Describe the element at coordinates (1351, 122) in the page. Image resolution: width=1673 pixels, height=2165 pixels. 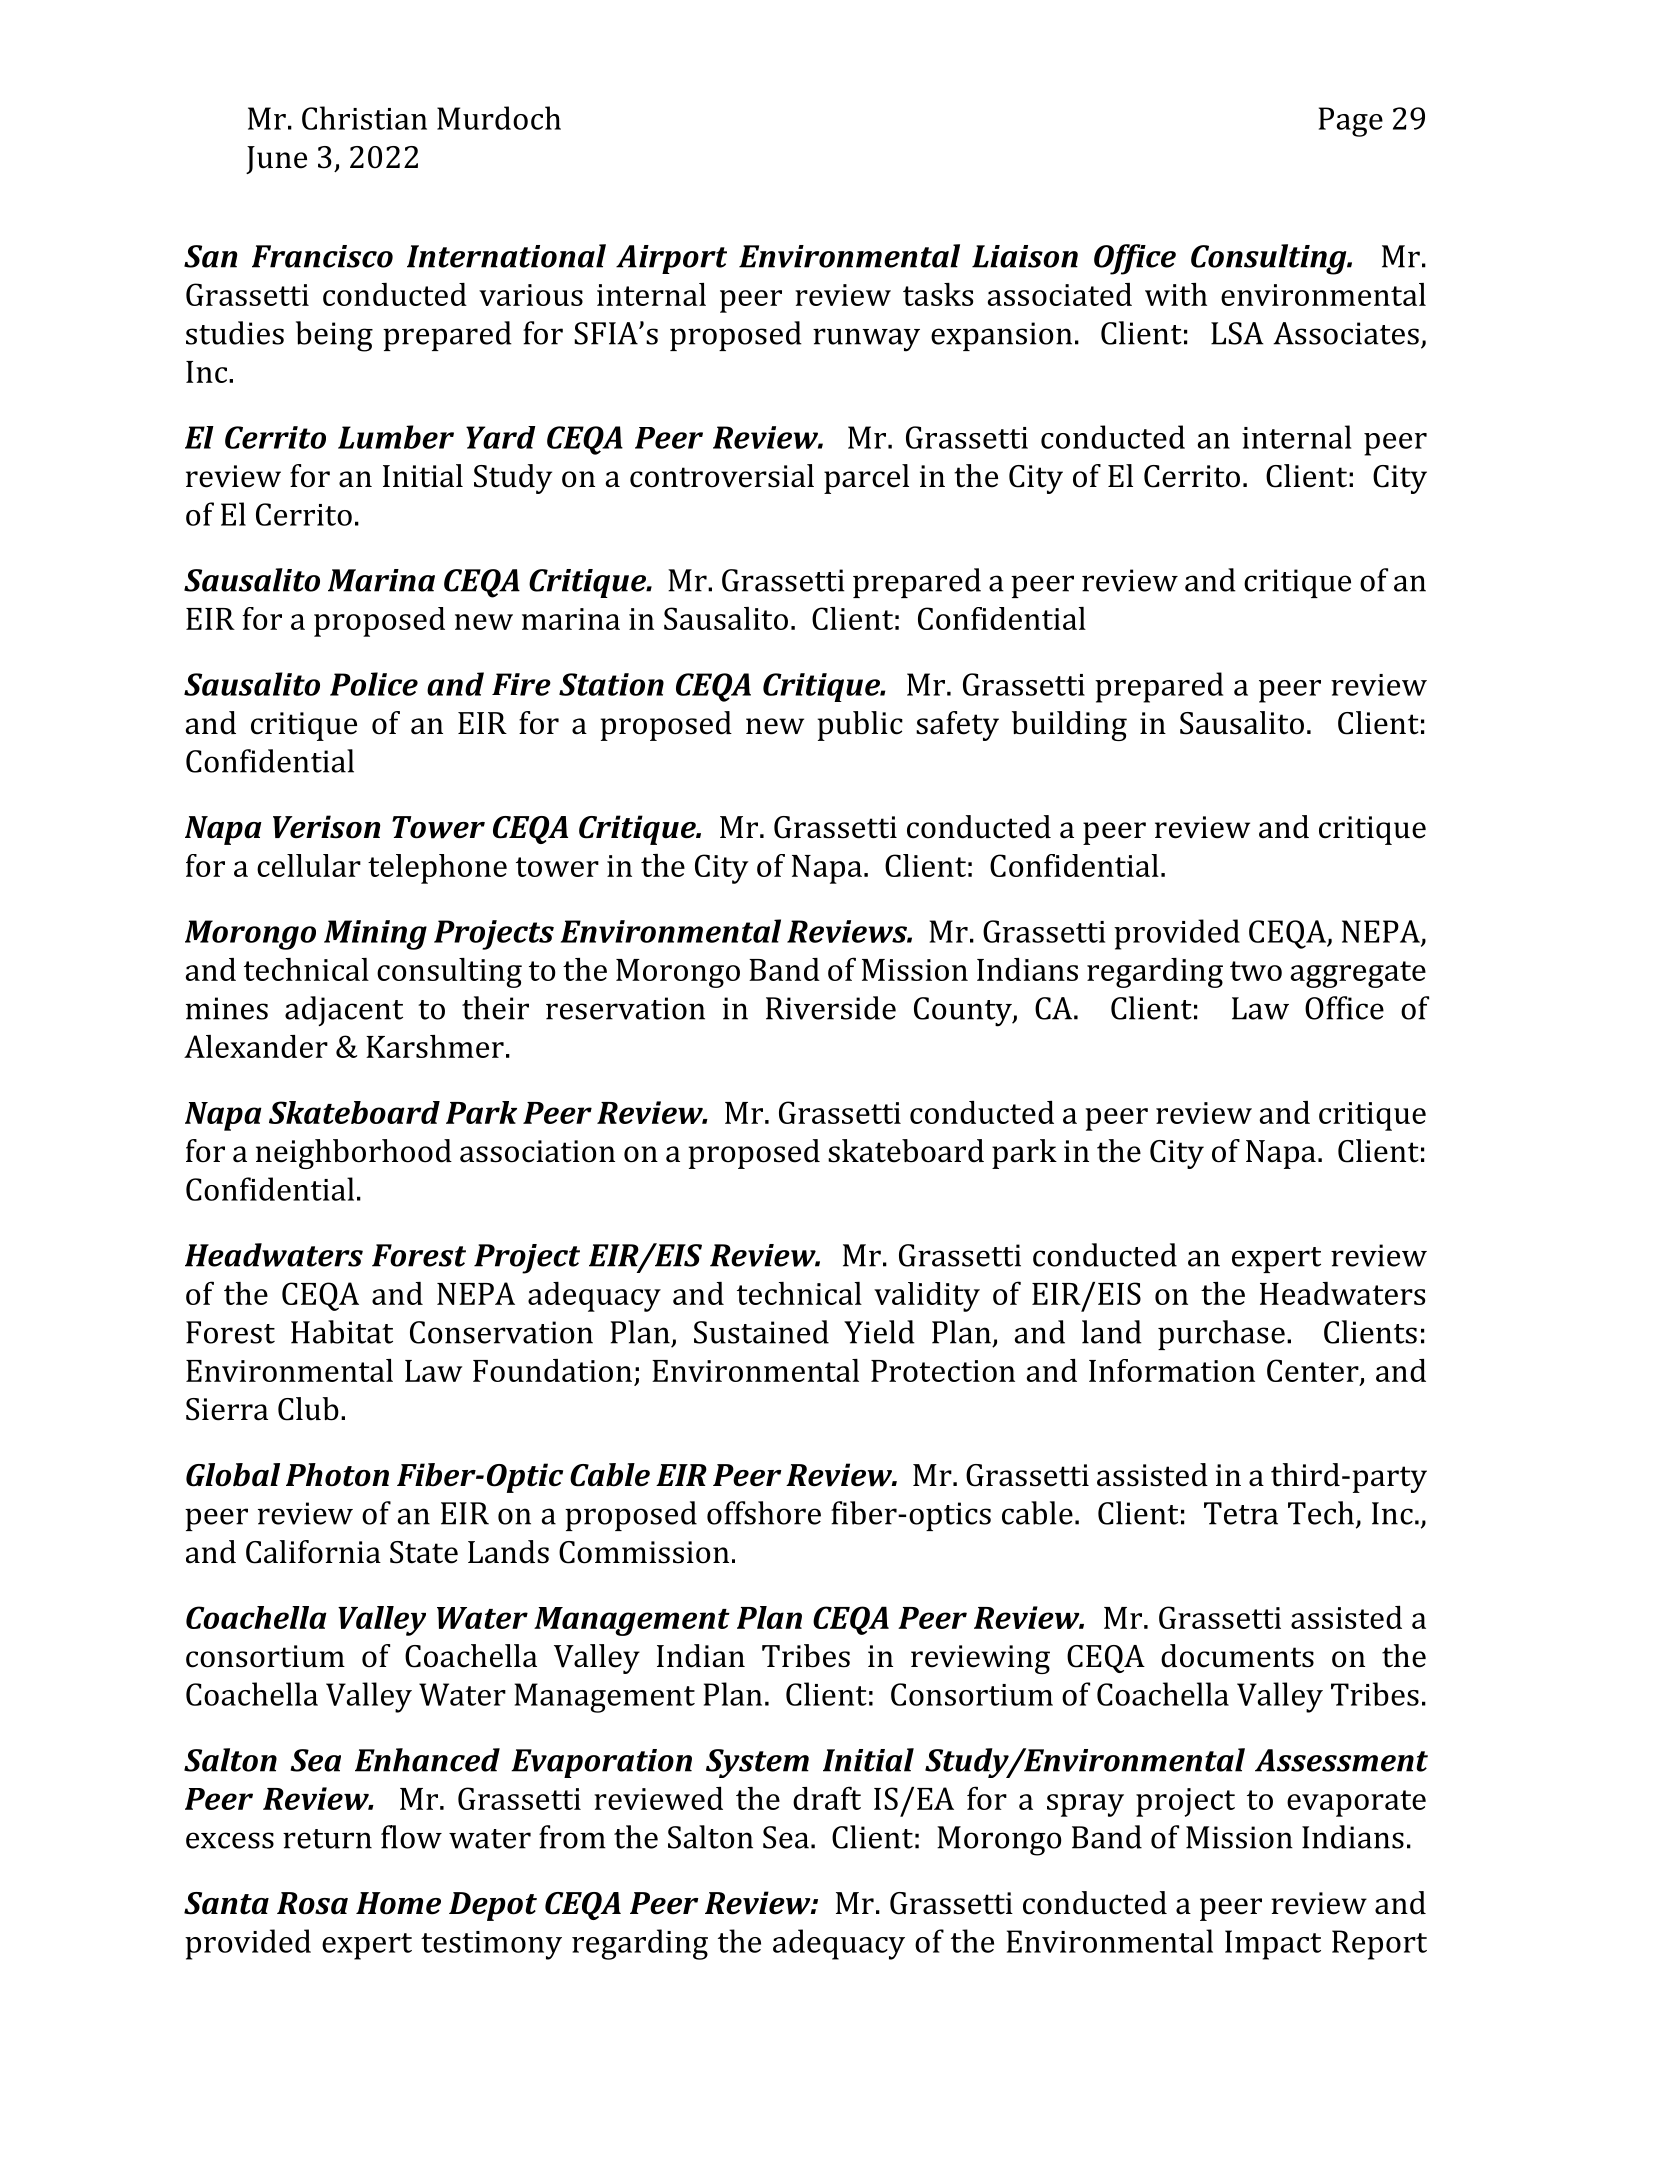
I see `Page` at that location.
